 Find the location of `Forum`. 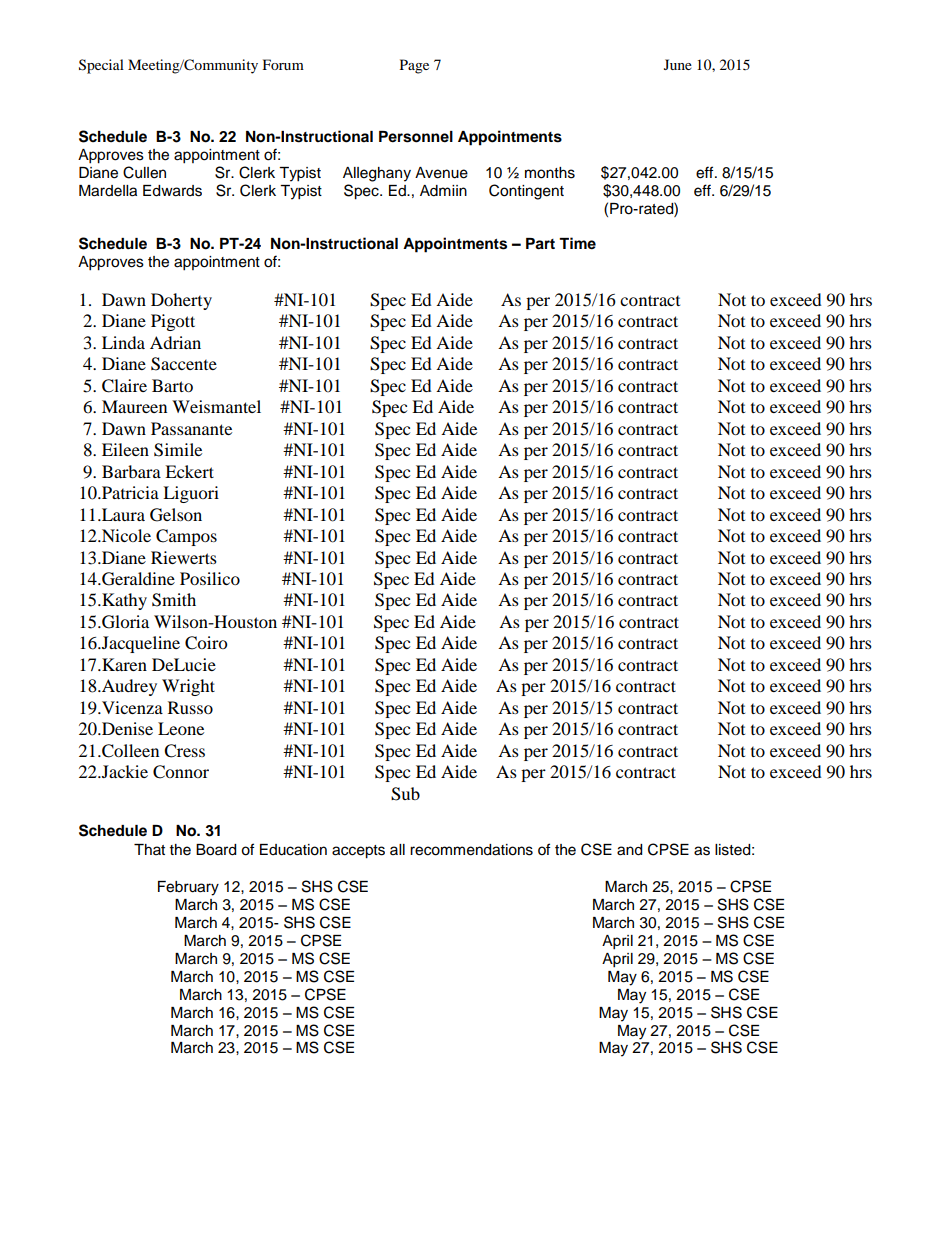

Forum is located at coordinates (283, 64).
